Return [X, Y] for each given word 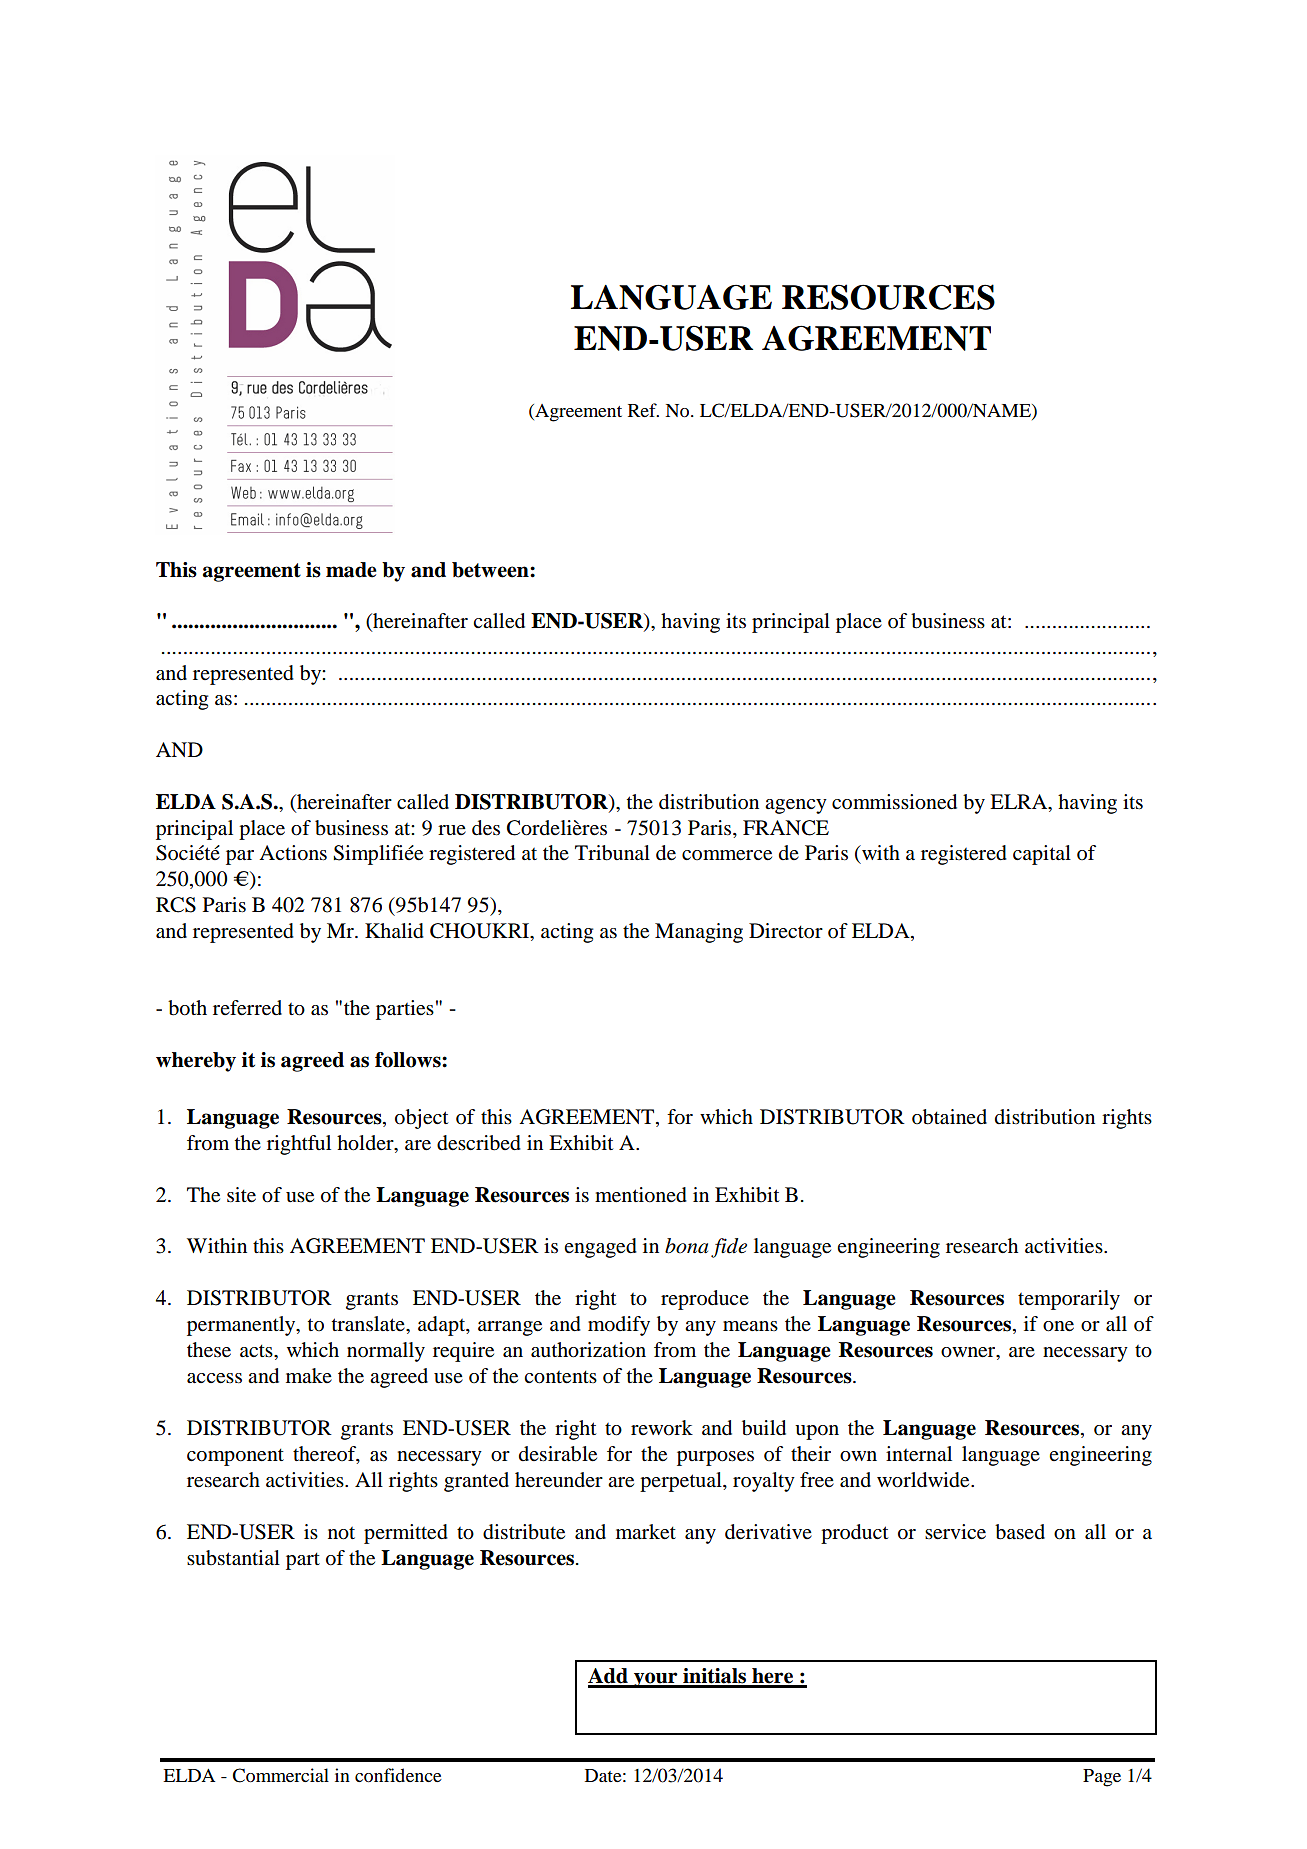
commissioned [894, 802]
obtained [949, 1117]
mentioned [641, 1195]
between [491, 570]
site [241, 1195]
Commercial [280, 1775]
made [351, 570]
